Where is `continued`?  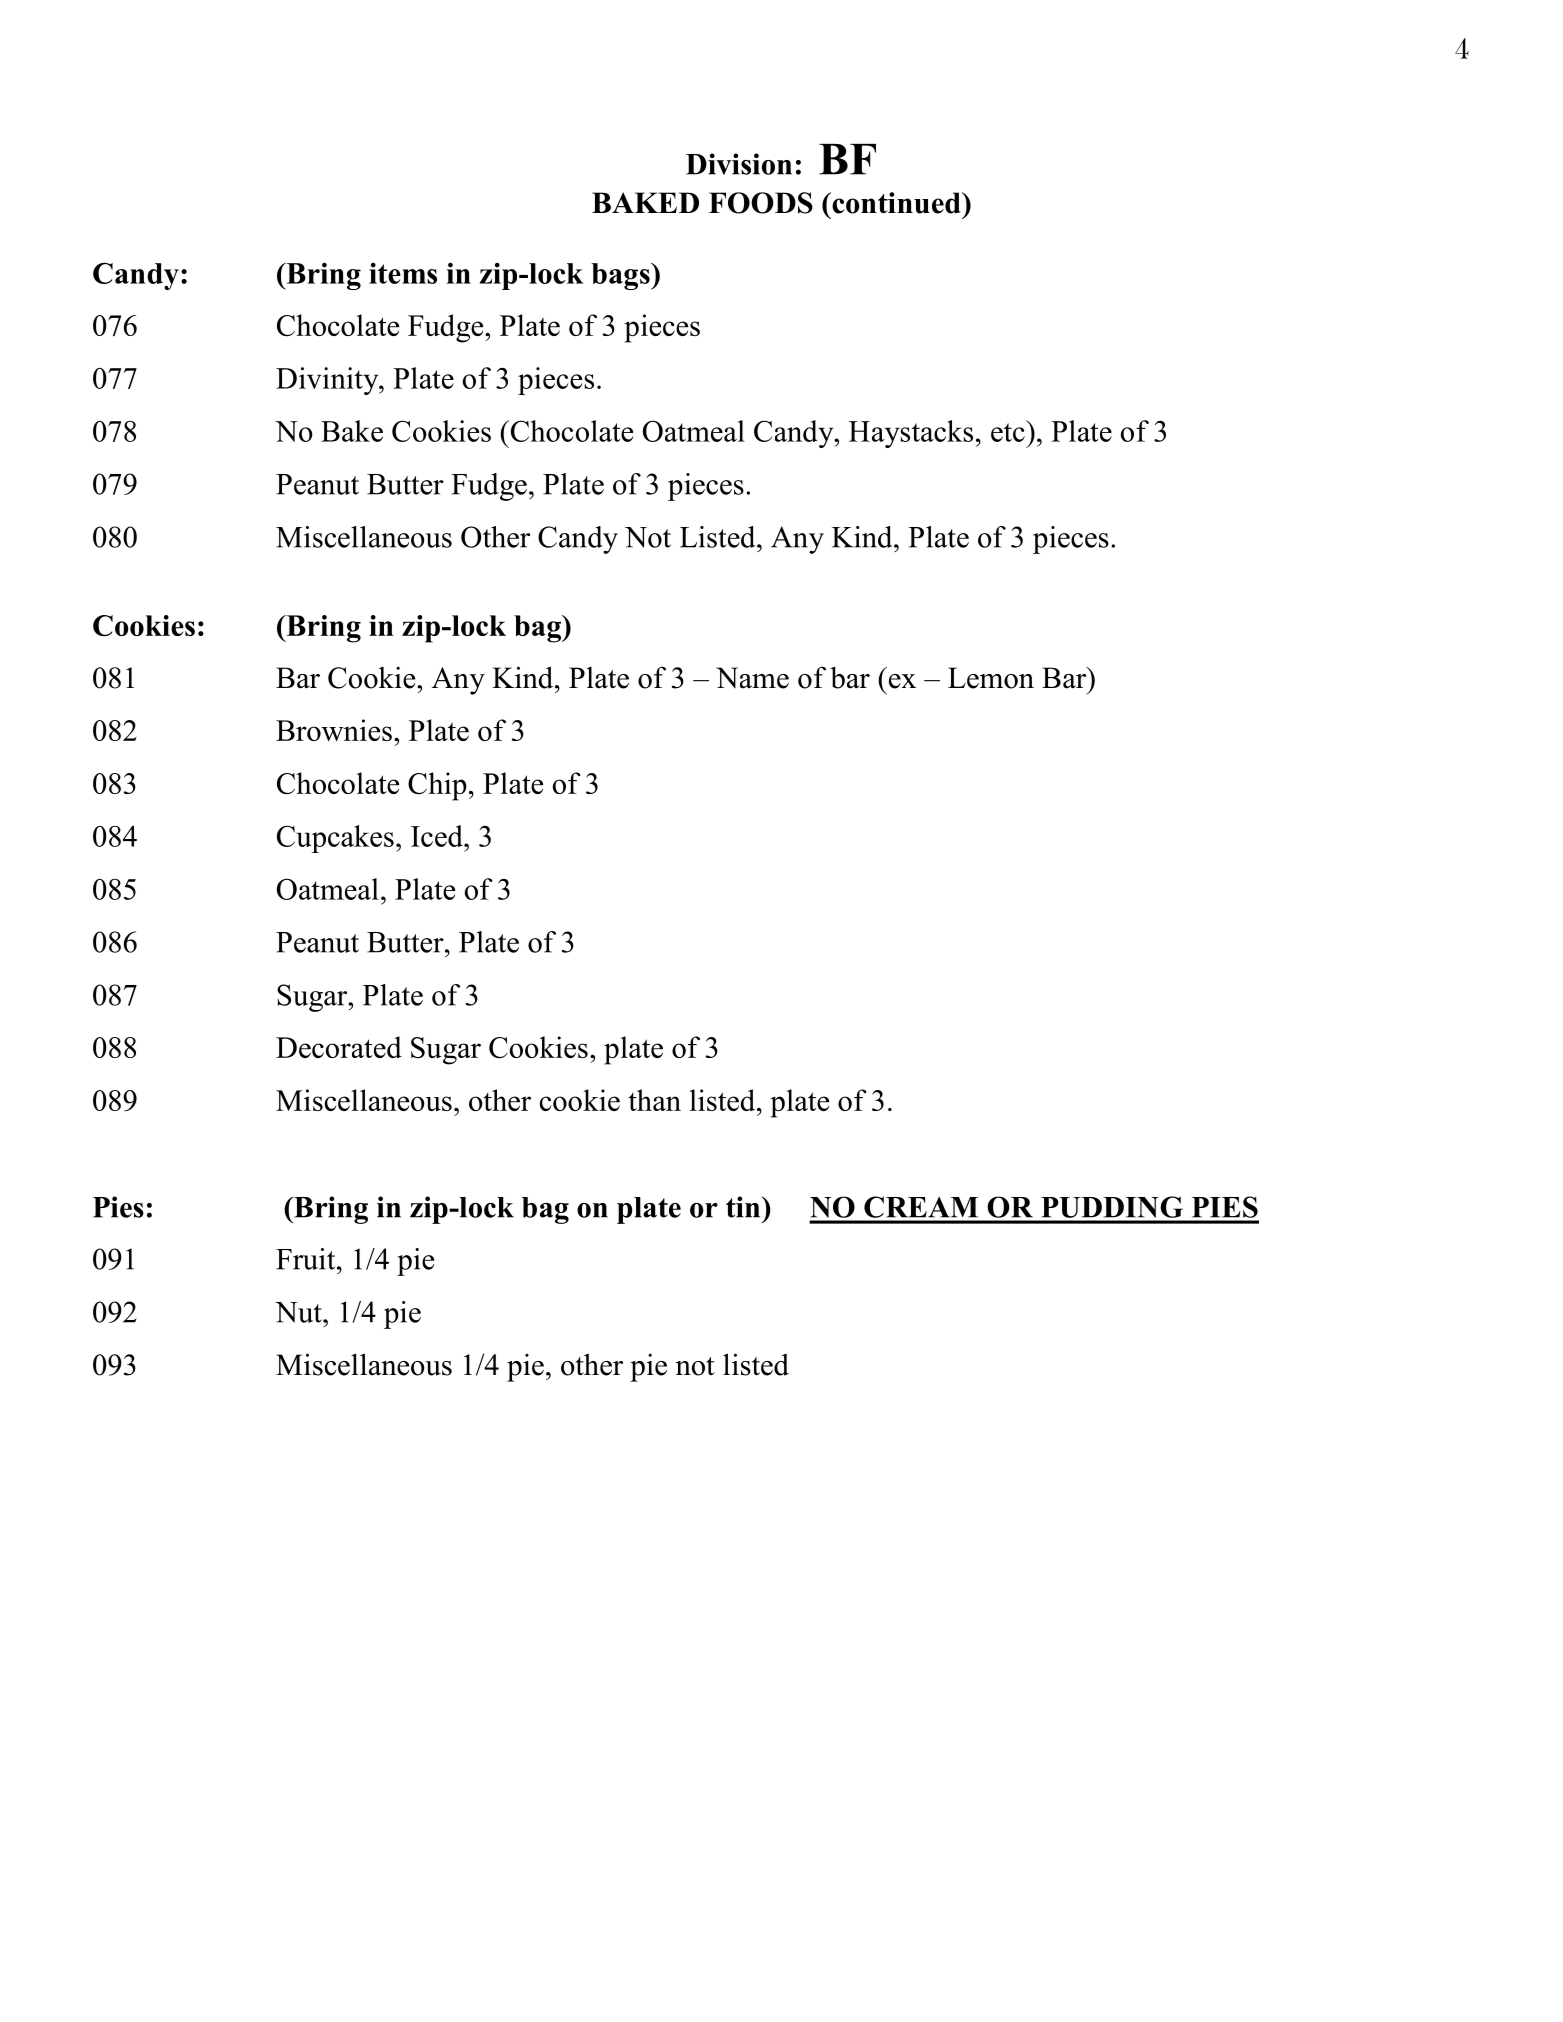
continued is located at coordinates (896, 203).
